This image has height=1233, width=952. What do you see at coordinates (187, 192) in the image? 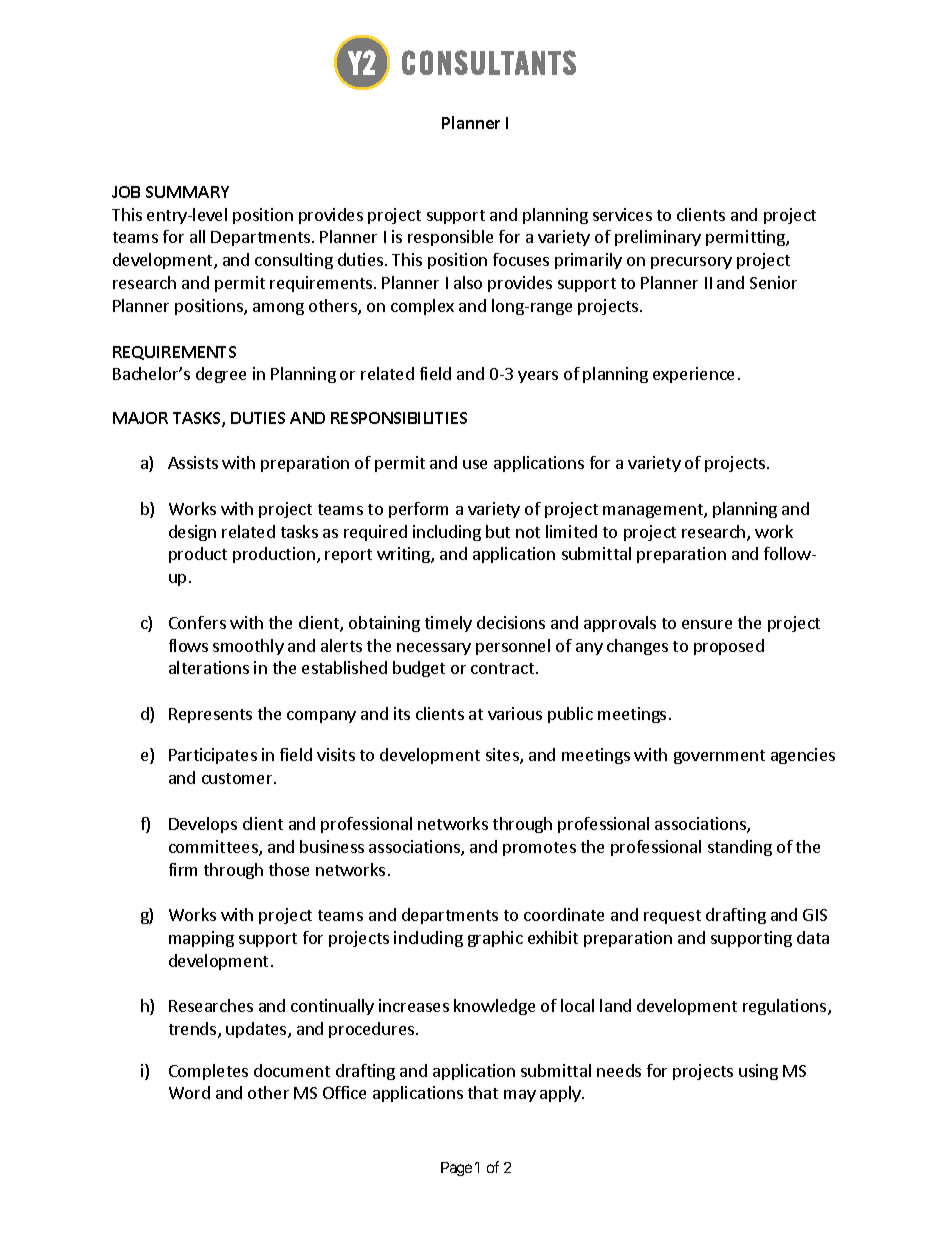
I see `SUMMARY` at bounding box center [187, 192].
